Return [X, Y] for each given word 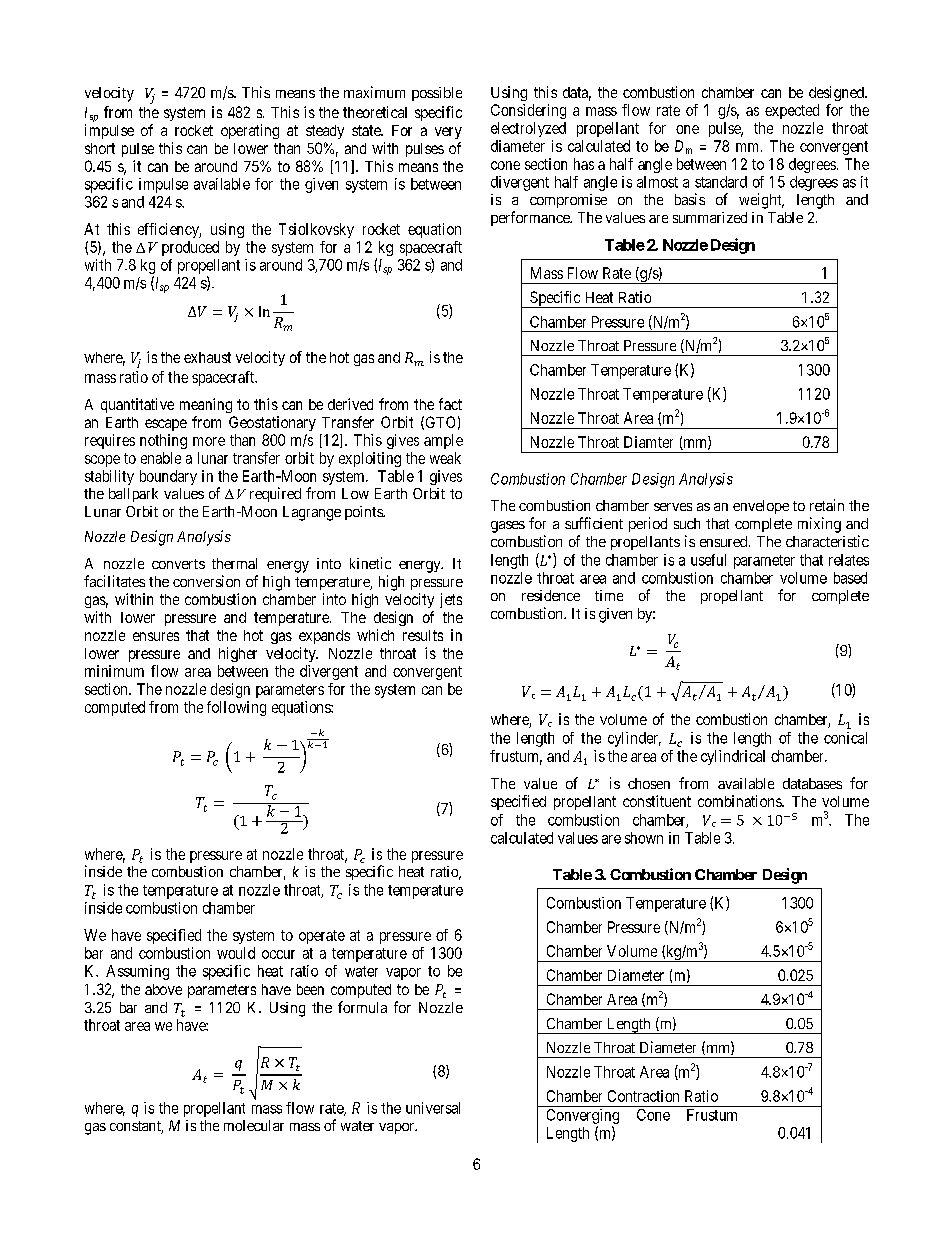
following [236, 708]
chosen [649, 783]
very [448, 133]
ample [443, 441]
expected [792, 111]
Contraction [643, 1096]
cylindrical [733, 757]
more [209, 441]
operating [250, 131]
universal [433, 1108]
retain [827, 505]
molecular [254, 1125]
